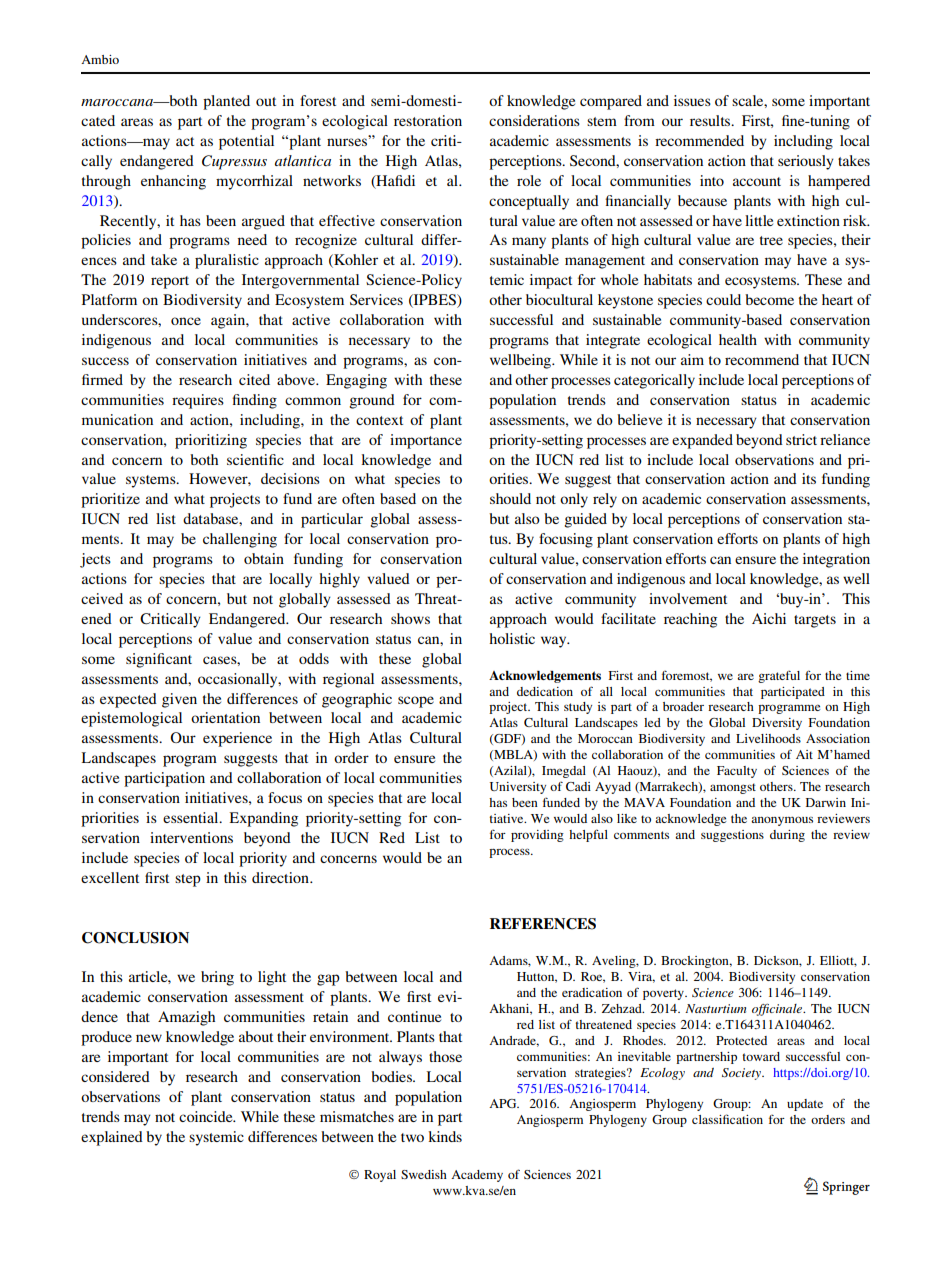 The width and height of the screenshot is (952, 1265). I want to click on coincide, so click(207, 1116).
